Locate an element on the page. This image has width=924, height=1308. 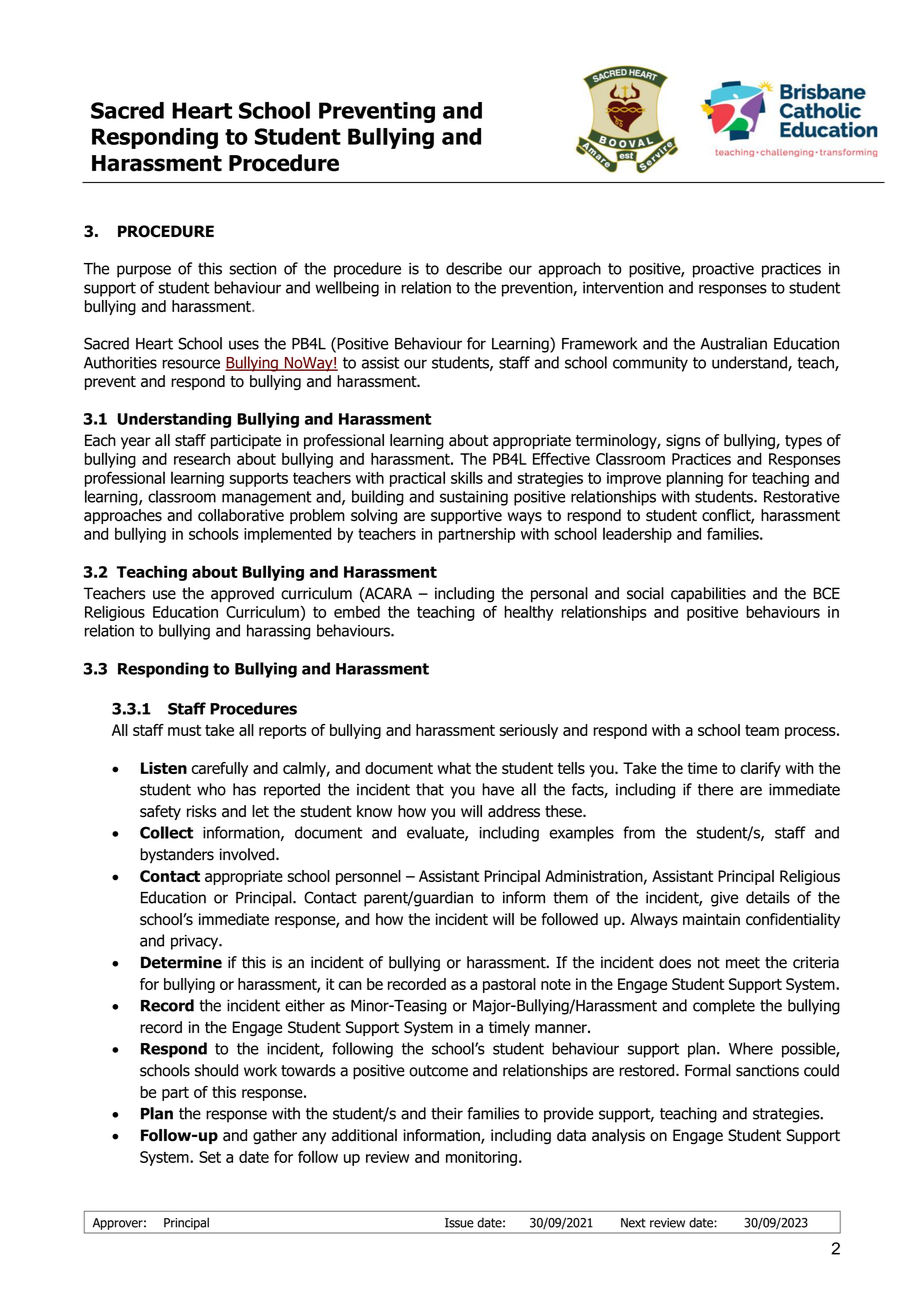
Next is located at coordinates (633, 1223).
